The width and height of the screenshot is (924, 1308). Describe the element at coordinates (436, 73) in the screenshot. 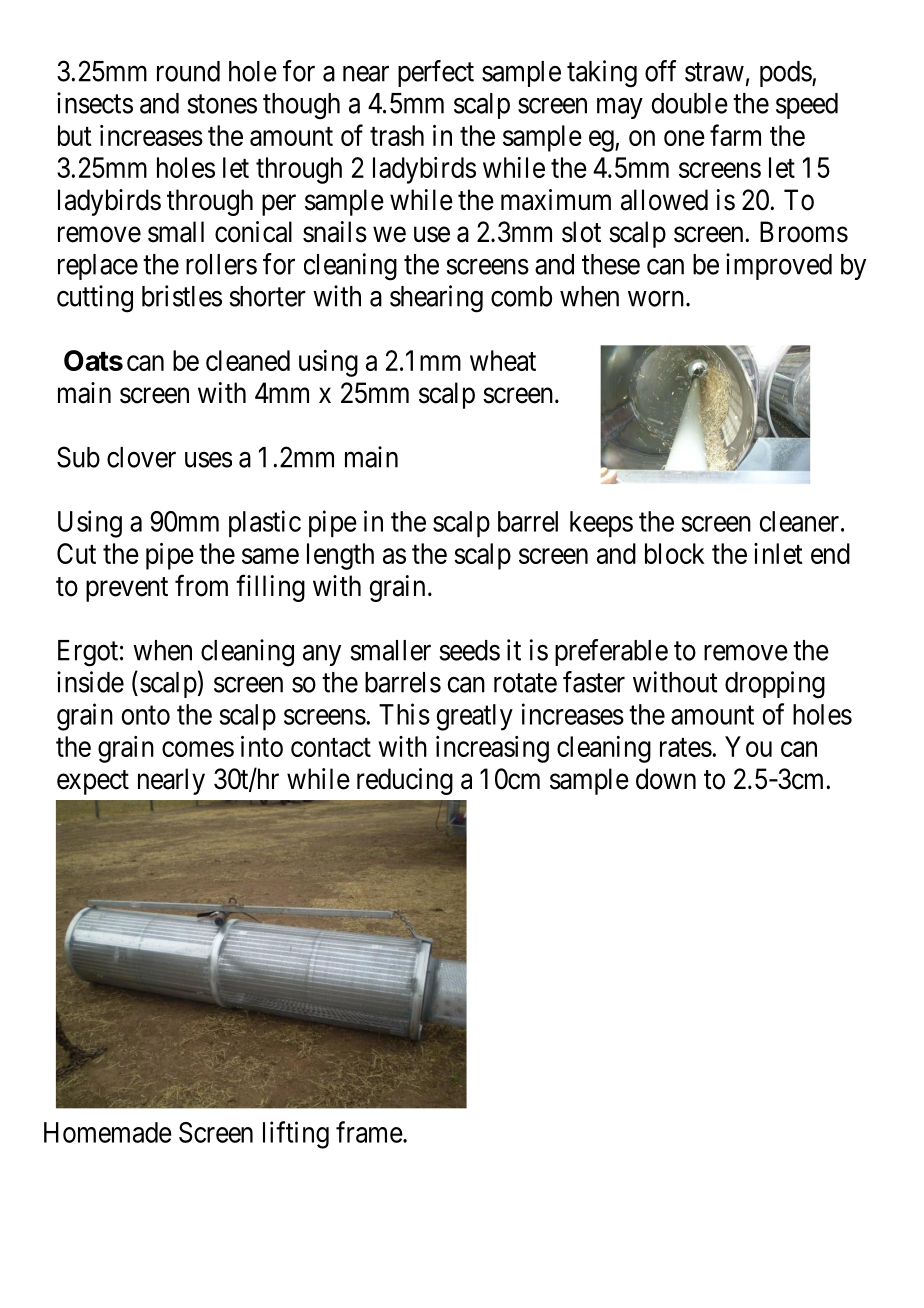

I see `perfect` at that location.
